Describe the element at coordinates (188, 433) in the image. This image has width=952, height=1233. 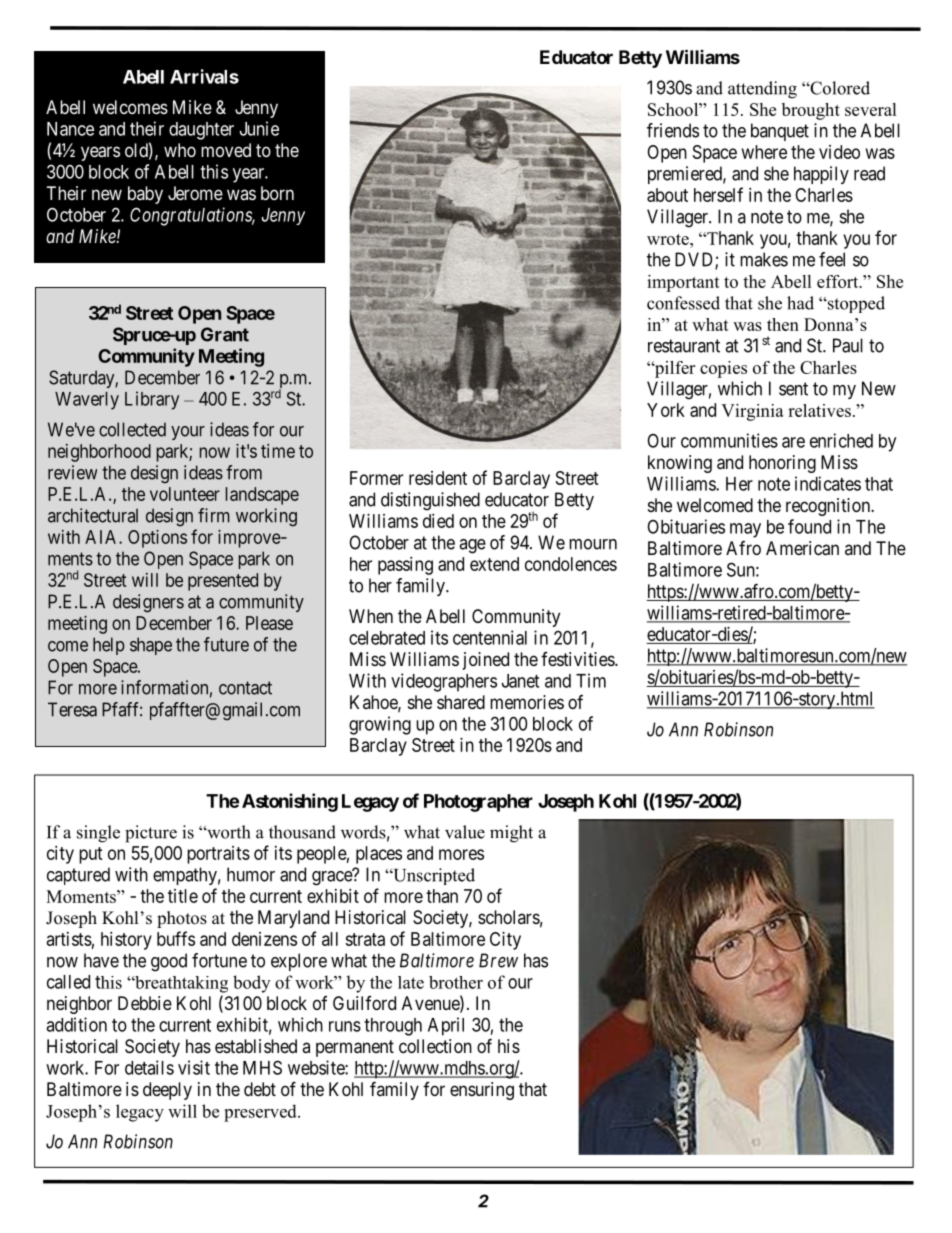
I see `your` at that location.
